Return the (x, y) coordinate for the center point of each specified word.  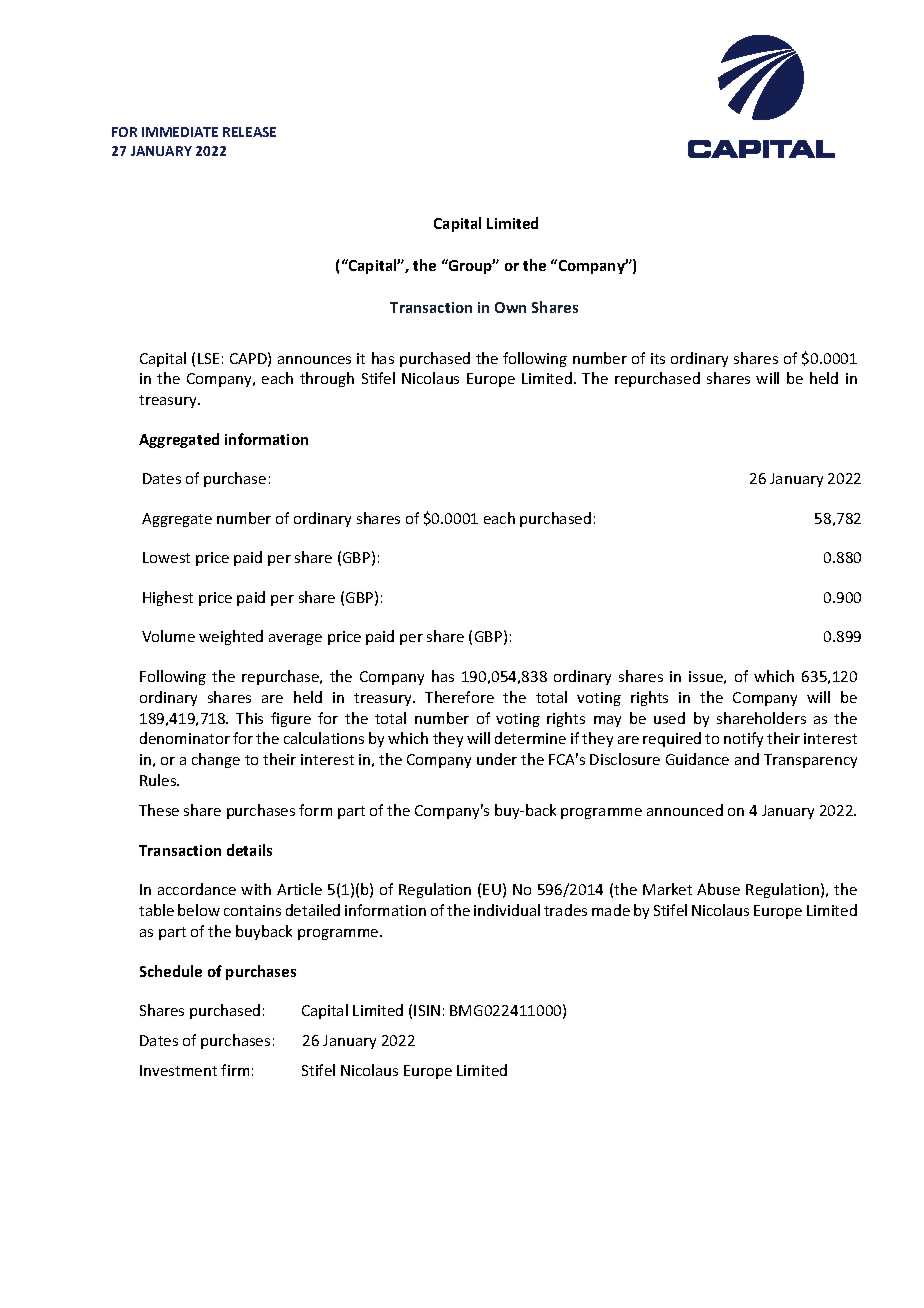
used (669, 718)
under (497, 759)
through (327, 379)
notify (743, 739)
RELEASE (249, 132)
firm (235, 1070)
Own (510, 307)
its (658, 358)
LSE (208, 358)
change (216, 760)
